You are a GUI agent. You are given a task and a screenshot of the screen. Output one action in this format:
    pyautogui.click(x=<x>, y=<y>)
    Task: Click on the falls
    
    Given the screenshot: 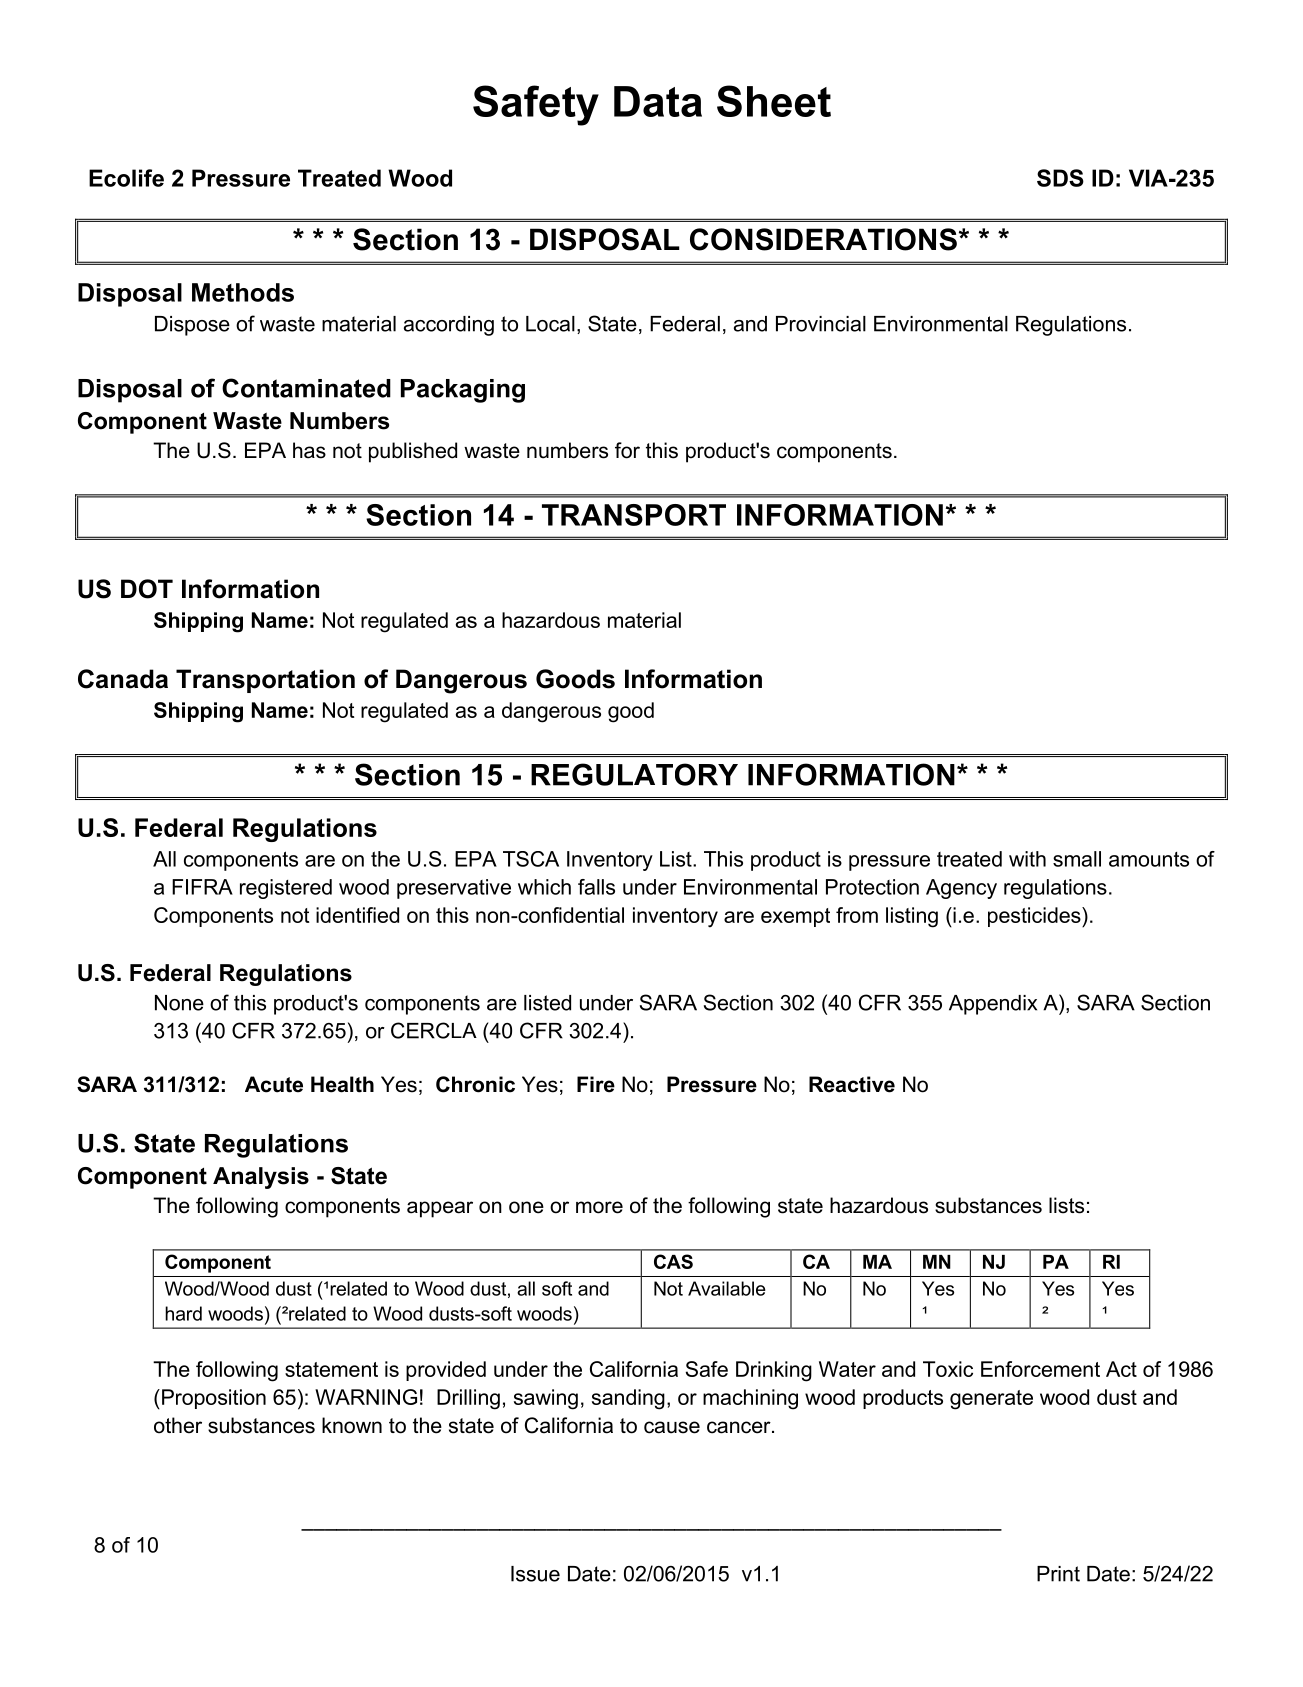 What is the action you would take?
    pyautogui.click(x=596, y=887)
